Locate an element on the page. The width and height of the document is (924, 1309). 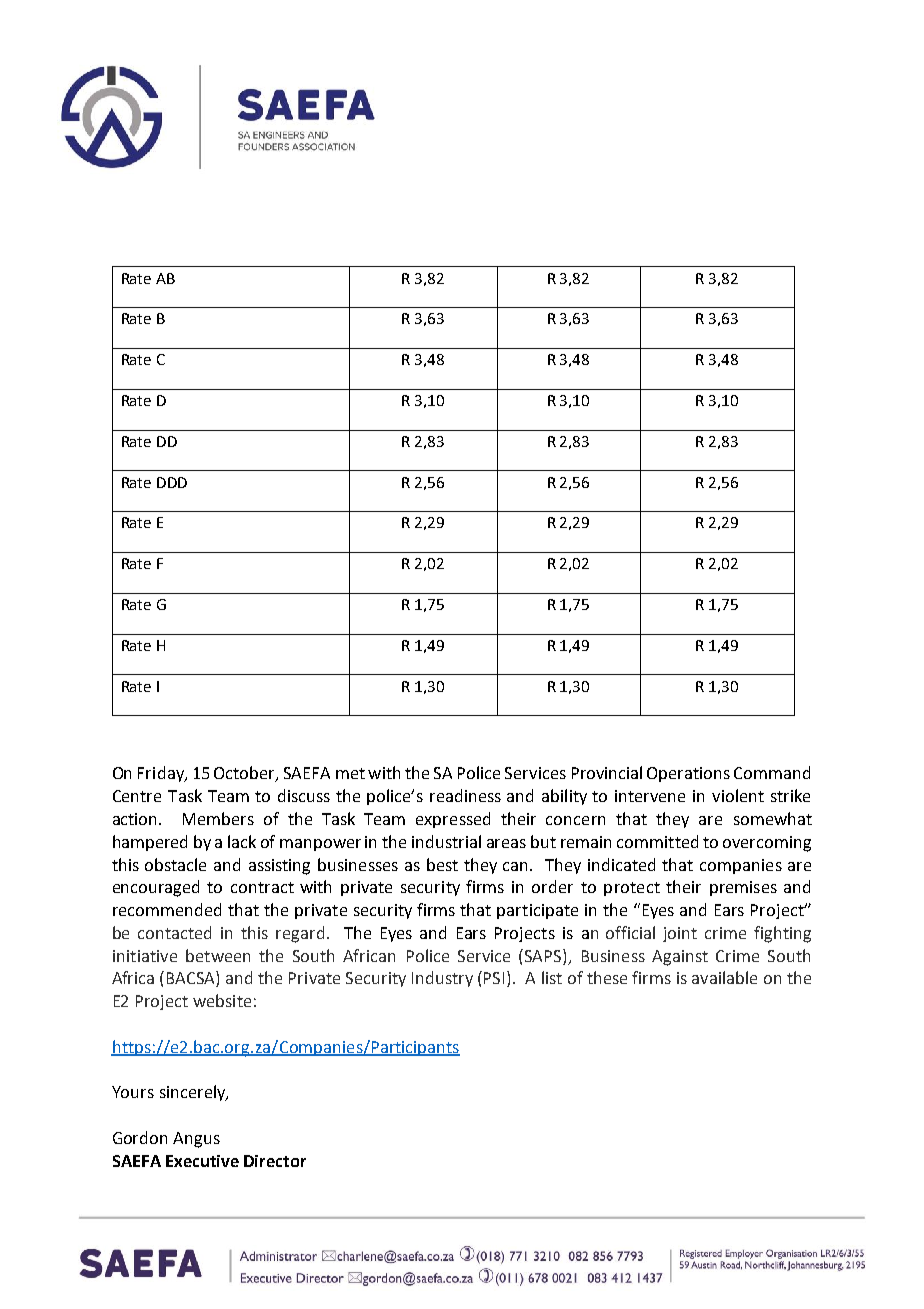
DDD is located at coordinates (172, 482).
